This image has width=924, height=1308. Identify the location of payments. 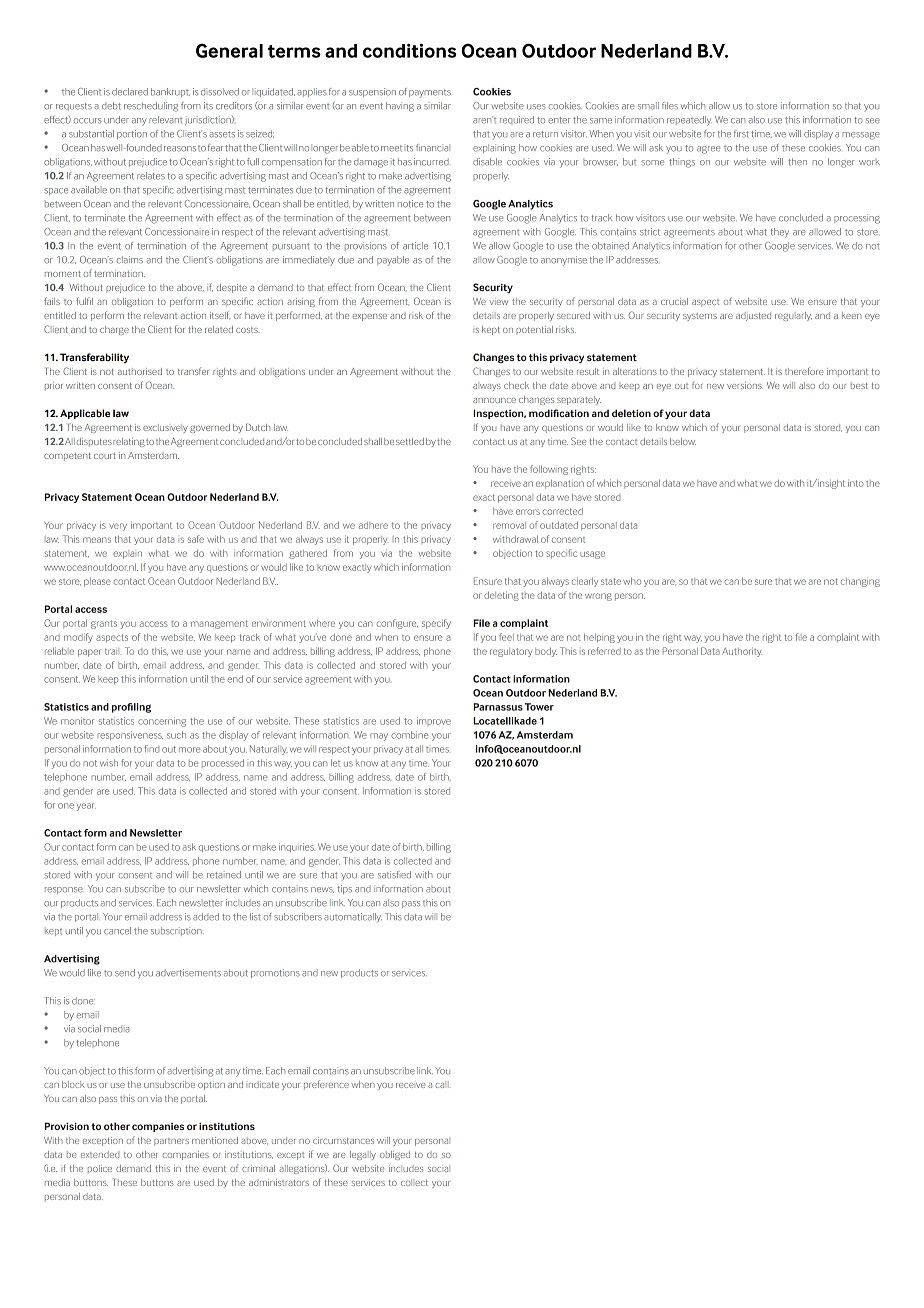
(430, 93).
